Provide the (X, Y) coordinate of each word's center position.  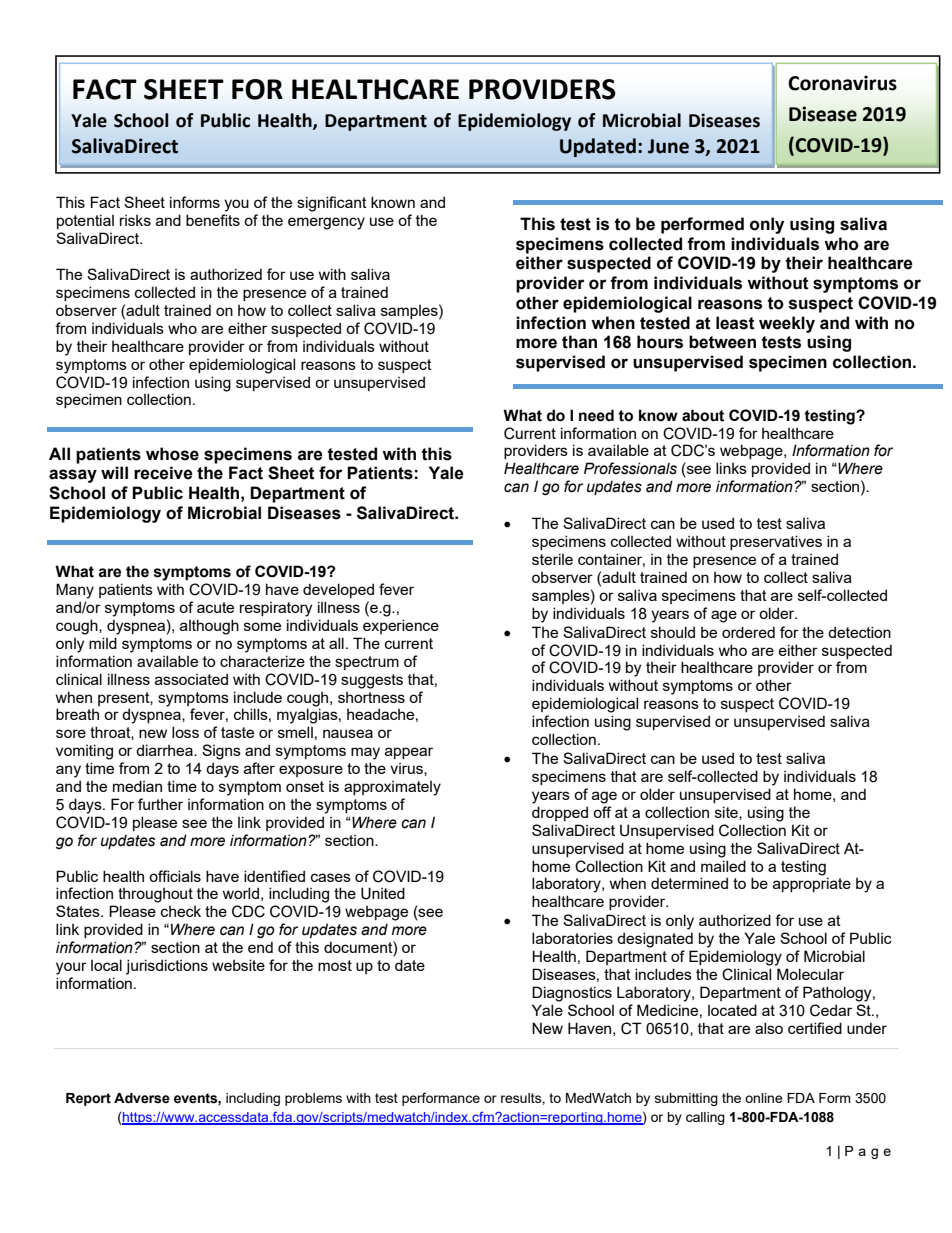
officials (175, 876)
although (209, 627)
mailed (723, 866)
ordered (748, 632)
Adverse (142, 1098)
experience (401, 626)
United (383, 893)
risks (135, 220)
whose (172, 454)
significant (332, 204)
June (668, 146)
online (764, 1098)
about (703, 415)
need (596, 415)
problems (313, 1099)
